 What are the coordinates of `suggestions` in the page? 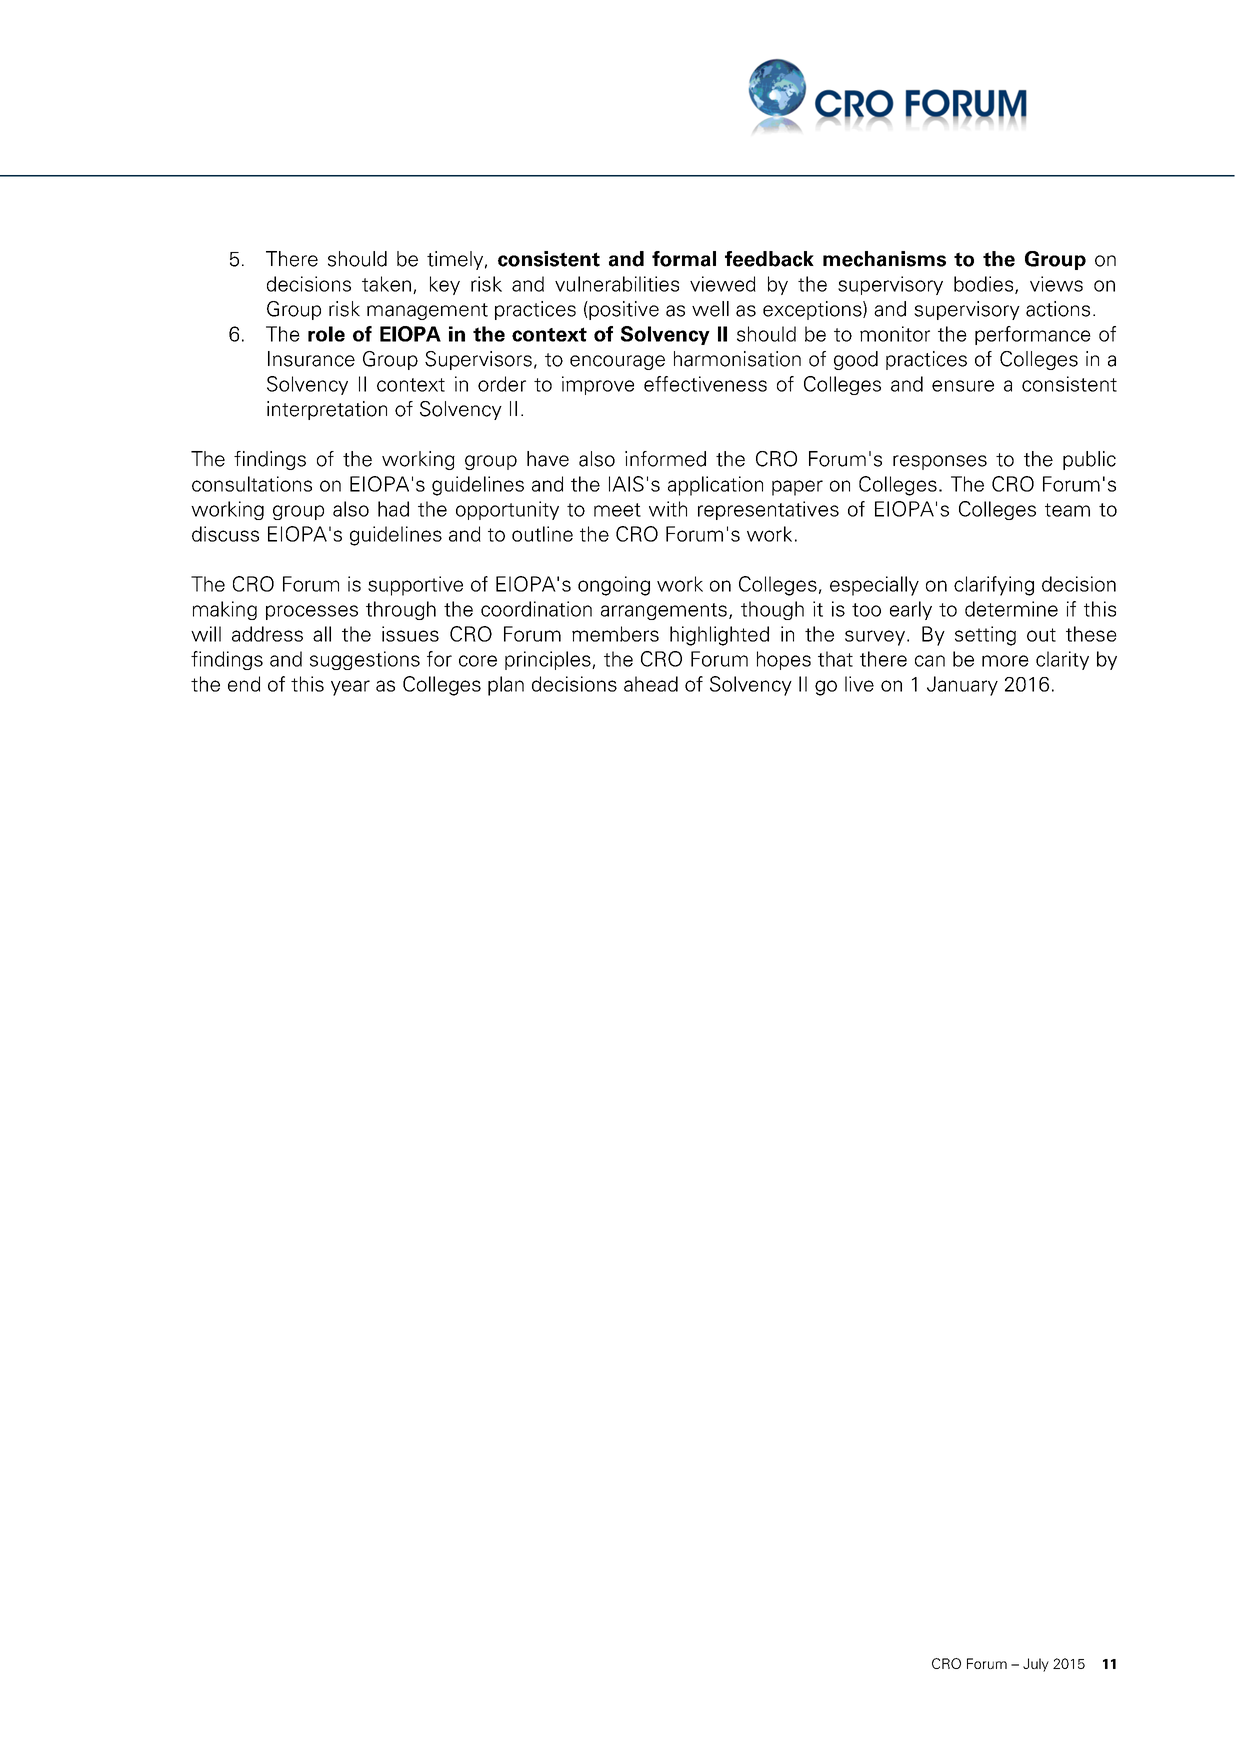 It's located at (365, 660).
